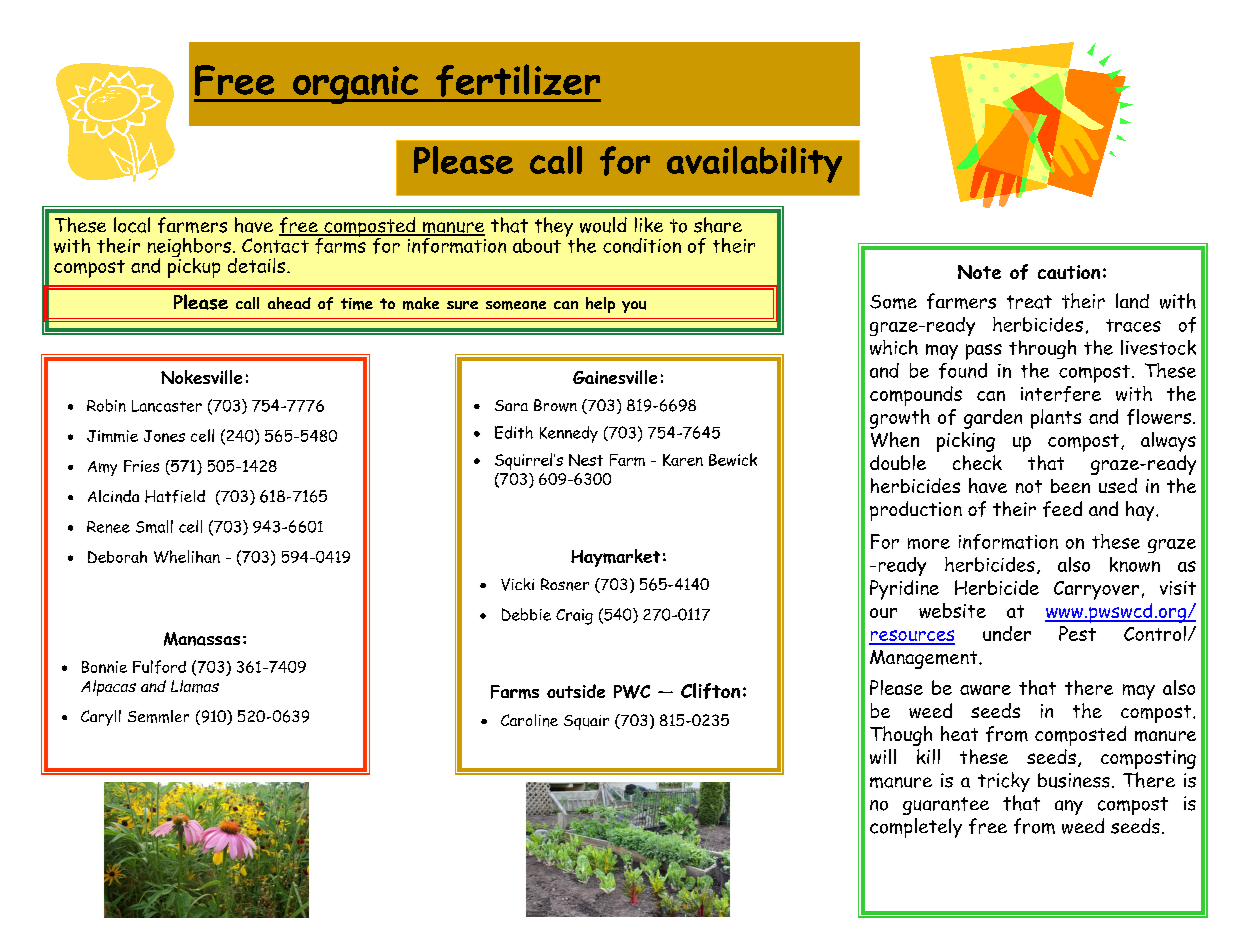  What do you see at coordinates (683, 460) in the screenshot?
I see `Karen` at bounding box center [683, 460].
